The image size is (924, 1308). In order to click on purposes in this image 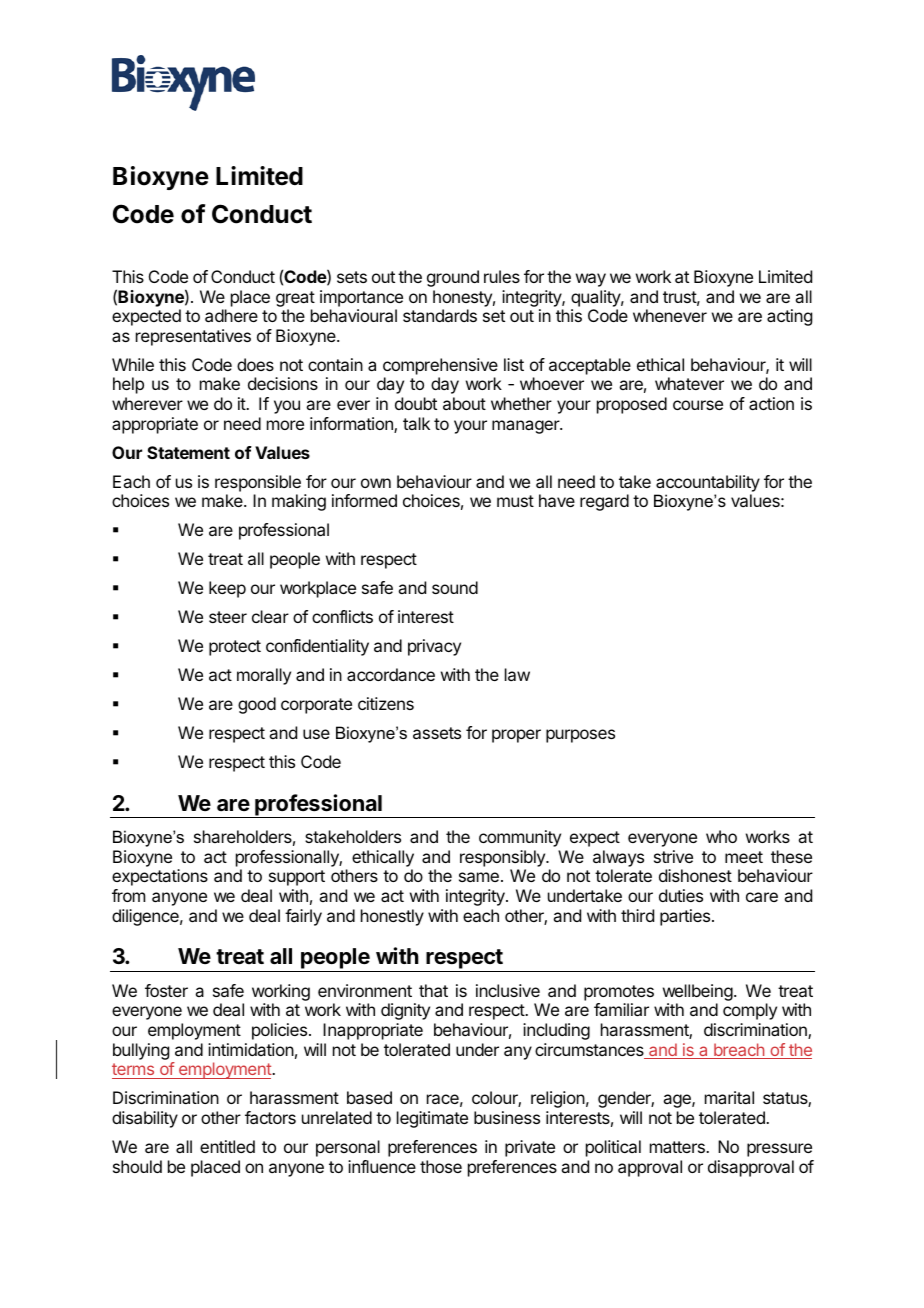, I will do `click(580, 736)`.
